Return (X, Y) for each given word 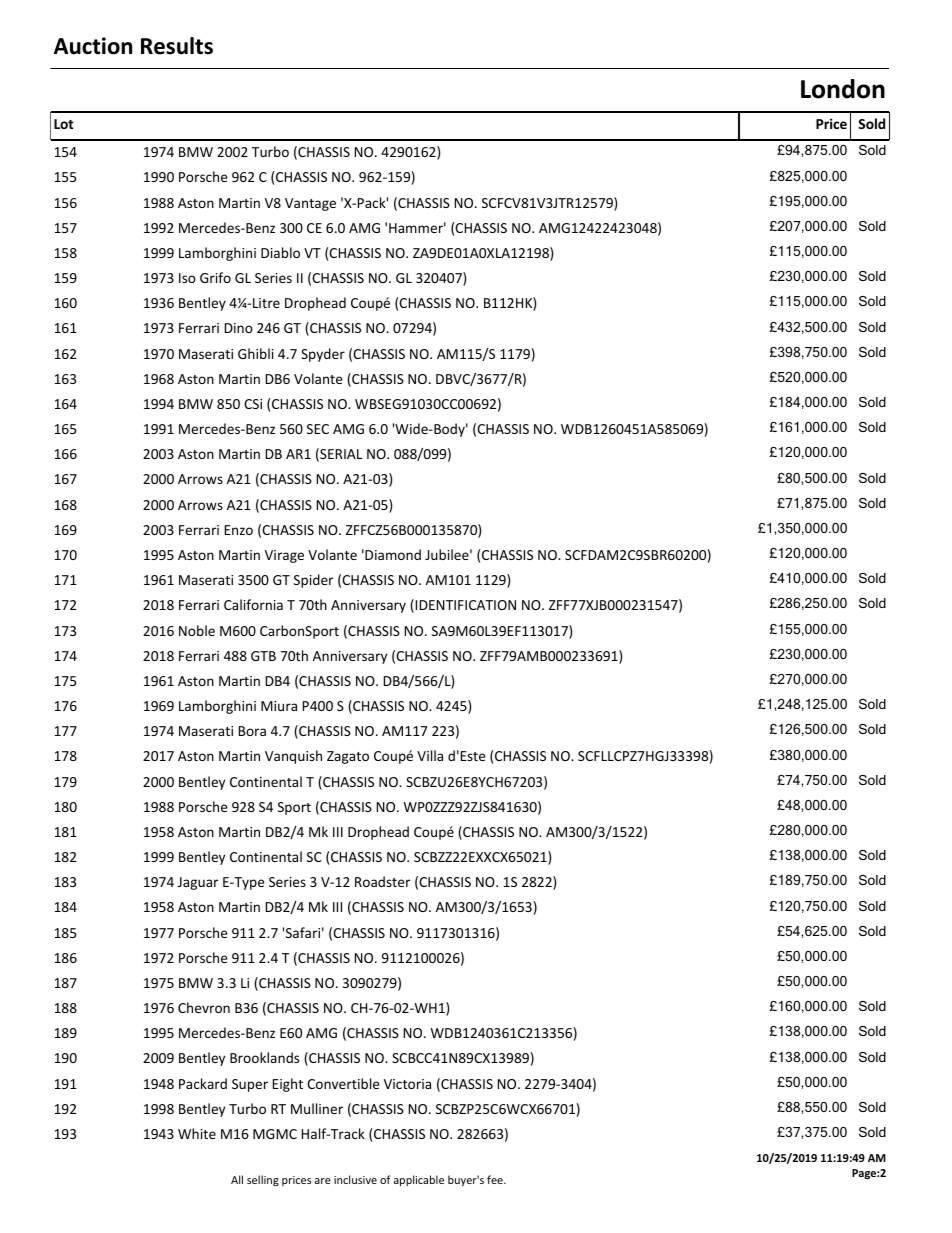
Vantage (310, 204)
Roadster (382, 881)
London (843, 89)
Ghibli (256, 353)
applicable (419, 1180)
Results (177, 46)
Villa (430, 755)
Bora (252, 731)
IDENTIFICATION (466, 605)
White (197, 1133)
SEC (318, 429)
